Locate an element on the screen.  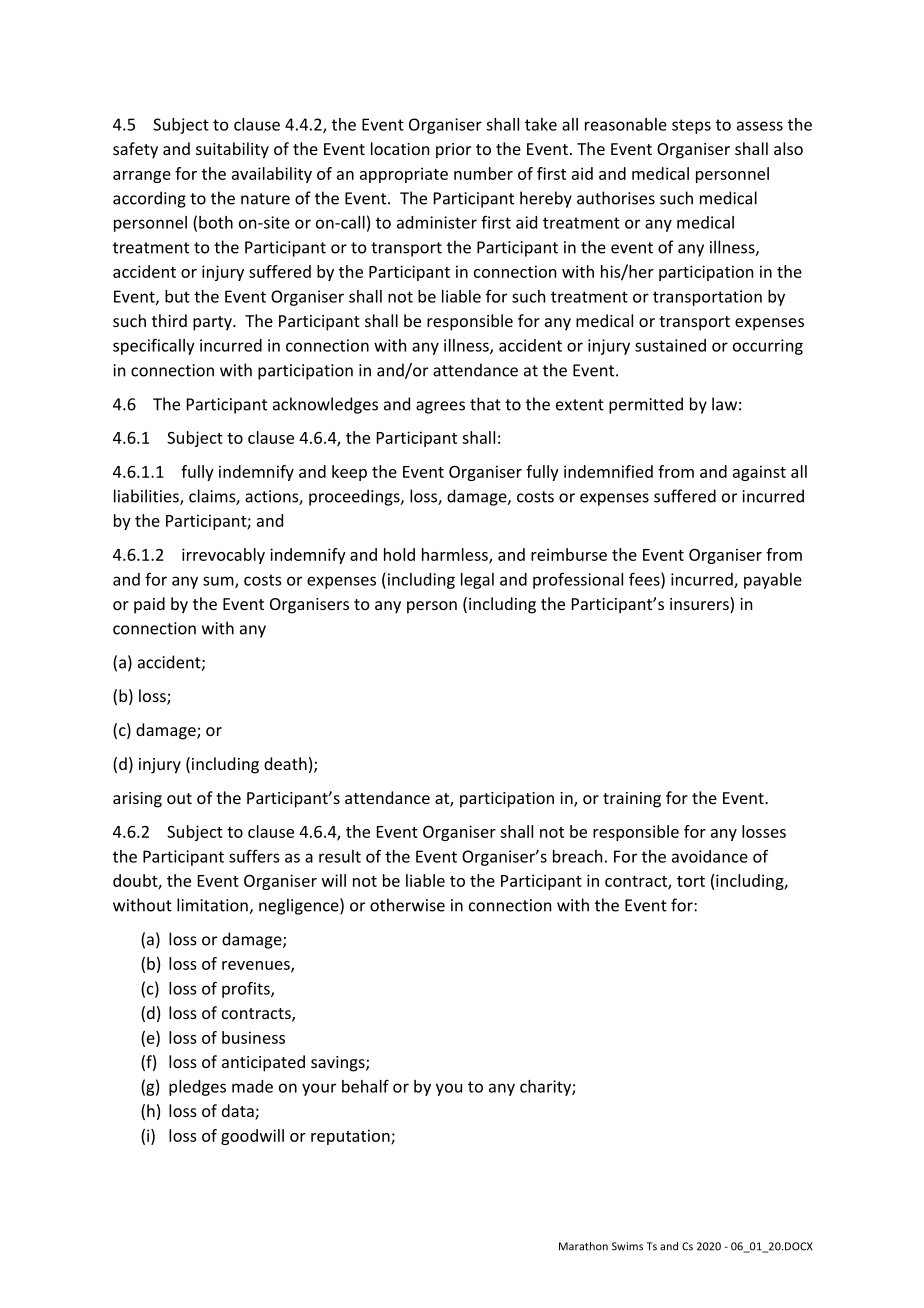
insurers is located at coordinates (700, 605).
